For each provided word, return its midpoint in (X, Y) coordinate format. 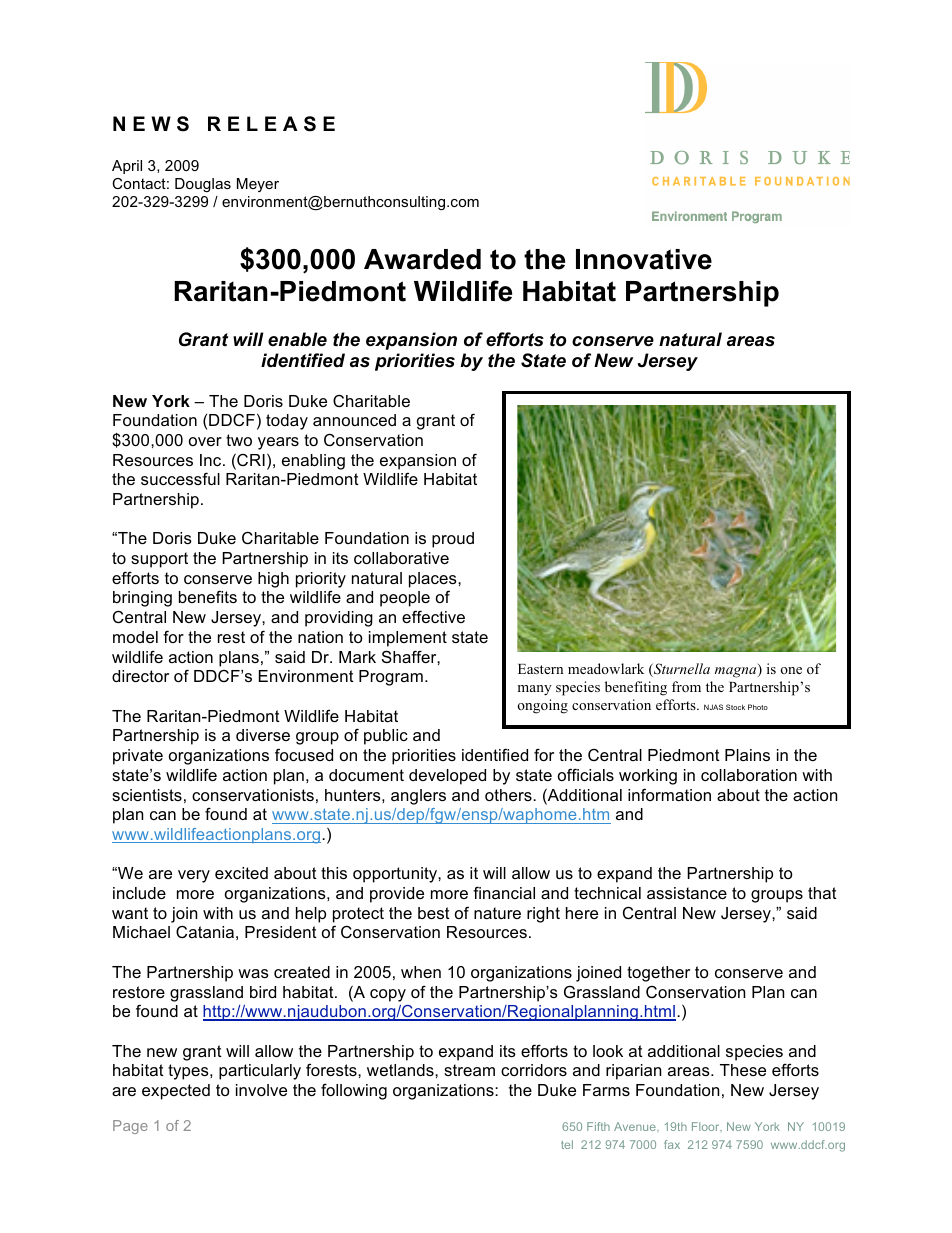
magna (737, 672)
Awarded (422, 259)
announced (354, 420)
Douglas (203, 185)
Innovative (644, 259)
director (140, 676)
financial (504, 892)
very (194, 876)
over (205, 441)
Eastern (540, 669)
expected (176, 1092)
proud (453, 540)
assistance (687, 893)
